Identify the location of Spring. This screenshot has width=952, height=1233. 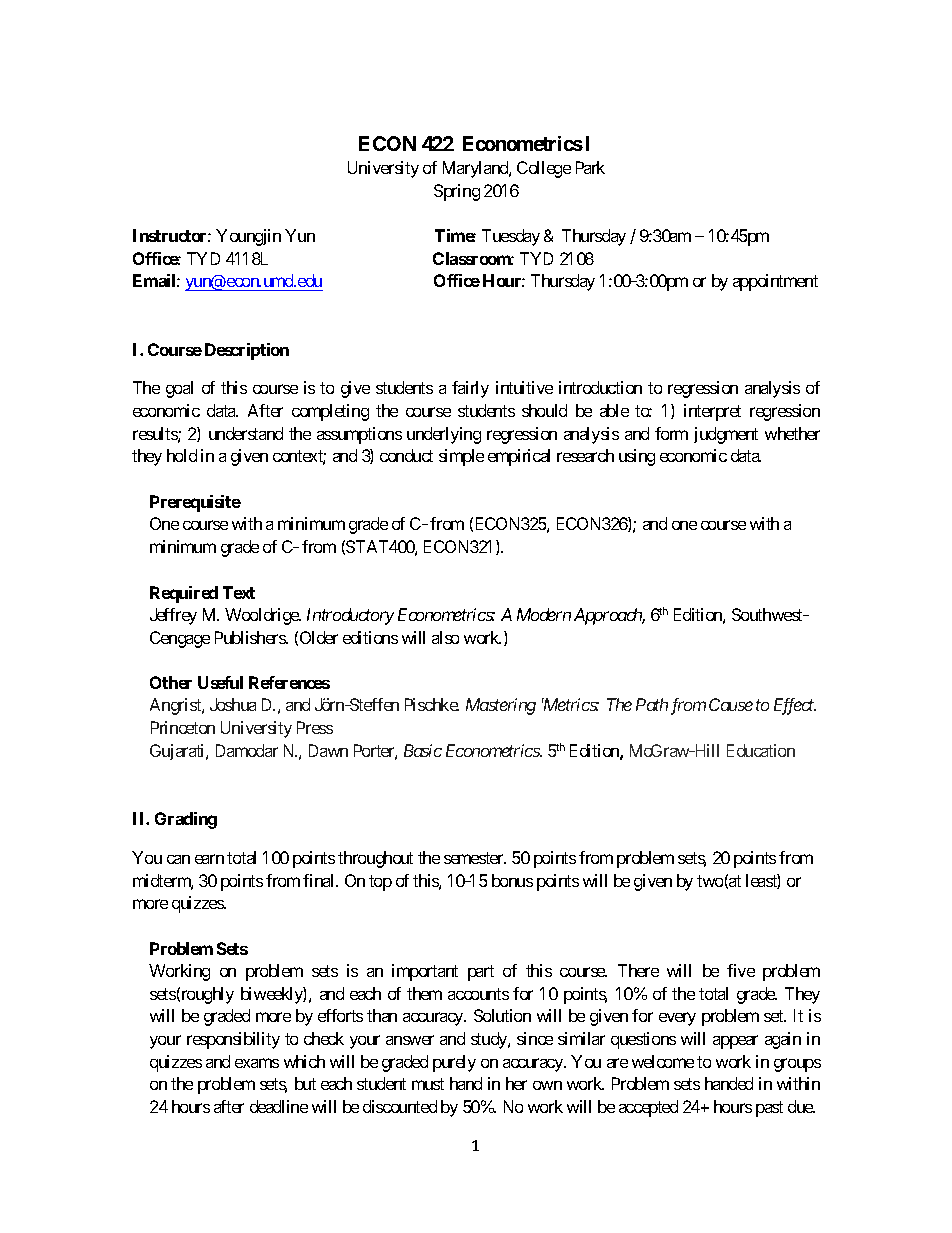
(457, 192).
